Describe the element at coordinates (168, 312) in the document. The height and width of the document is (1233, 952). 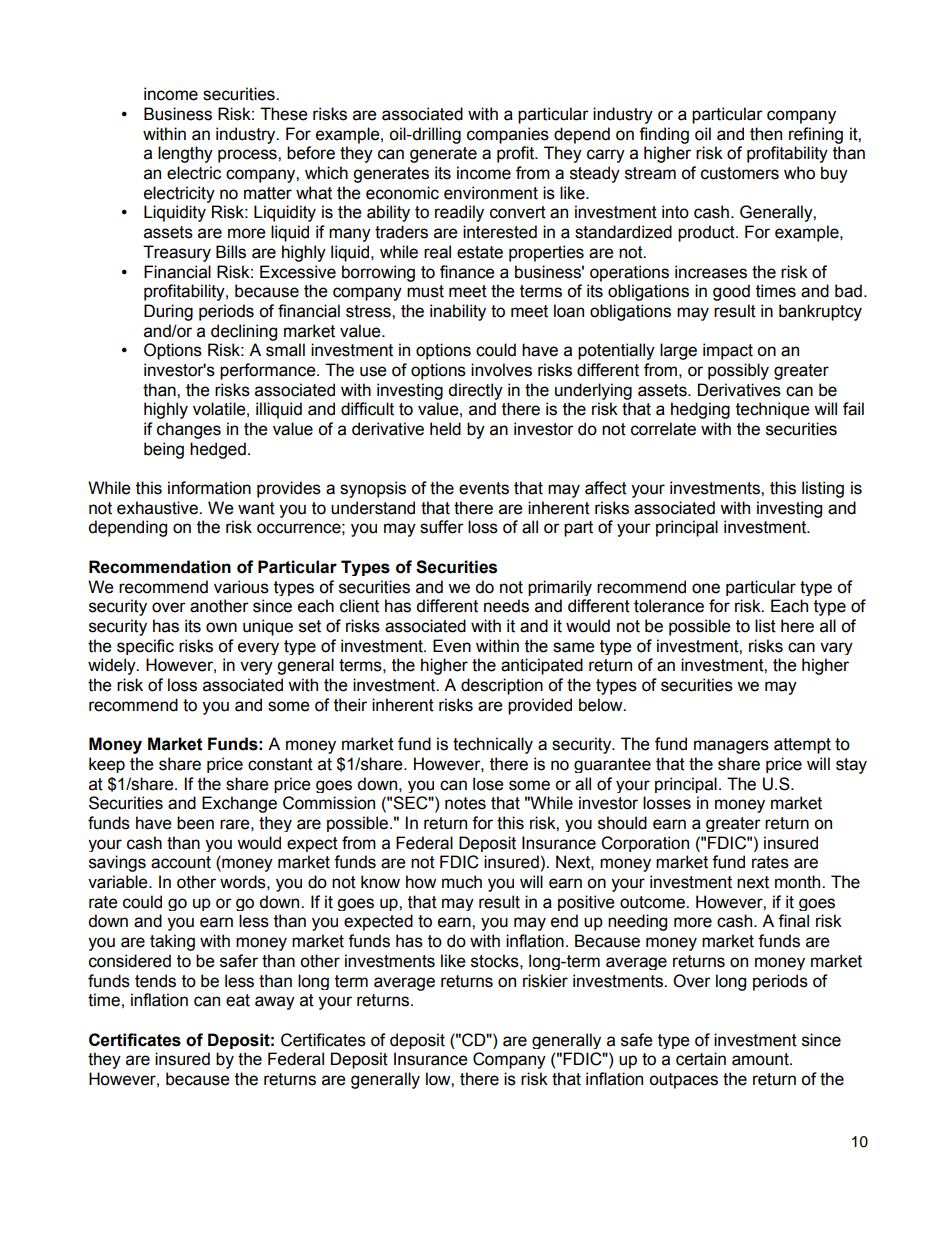
I see `During` at that location.
